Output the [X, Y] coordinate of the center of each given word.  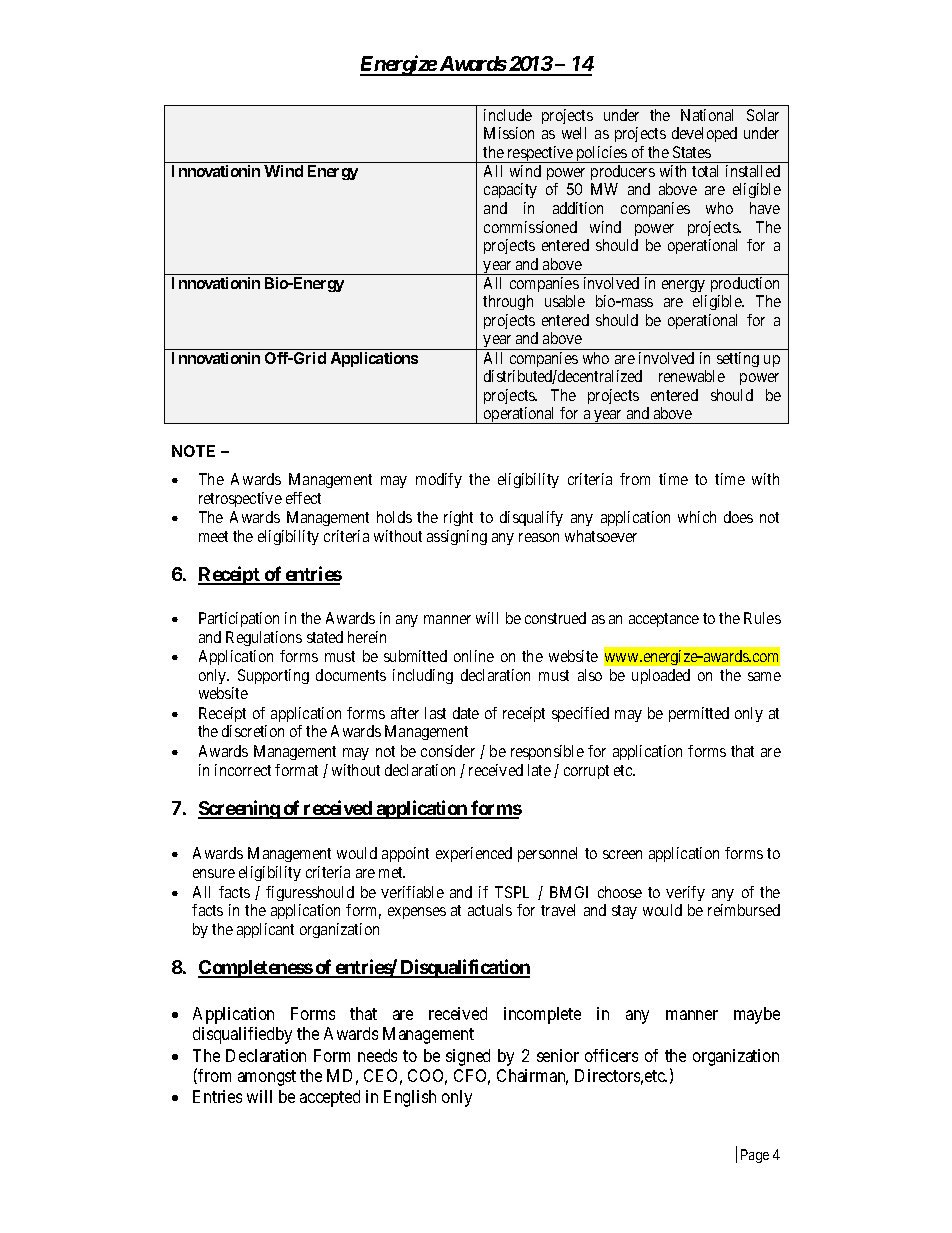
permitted [699, 714]
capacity [510, 190]
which [697, 517]
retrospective [240, 499]
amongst [267, 1078]
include [508, 115]
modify [439, 480]
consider [448, 751]
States [692, 152]
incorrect [243, 770]
